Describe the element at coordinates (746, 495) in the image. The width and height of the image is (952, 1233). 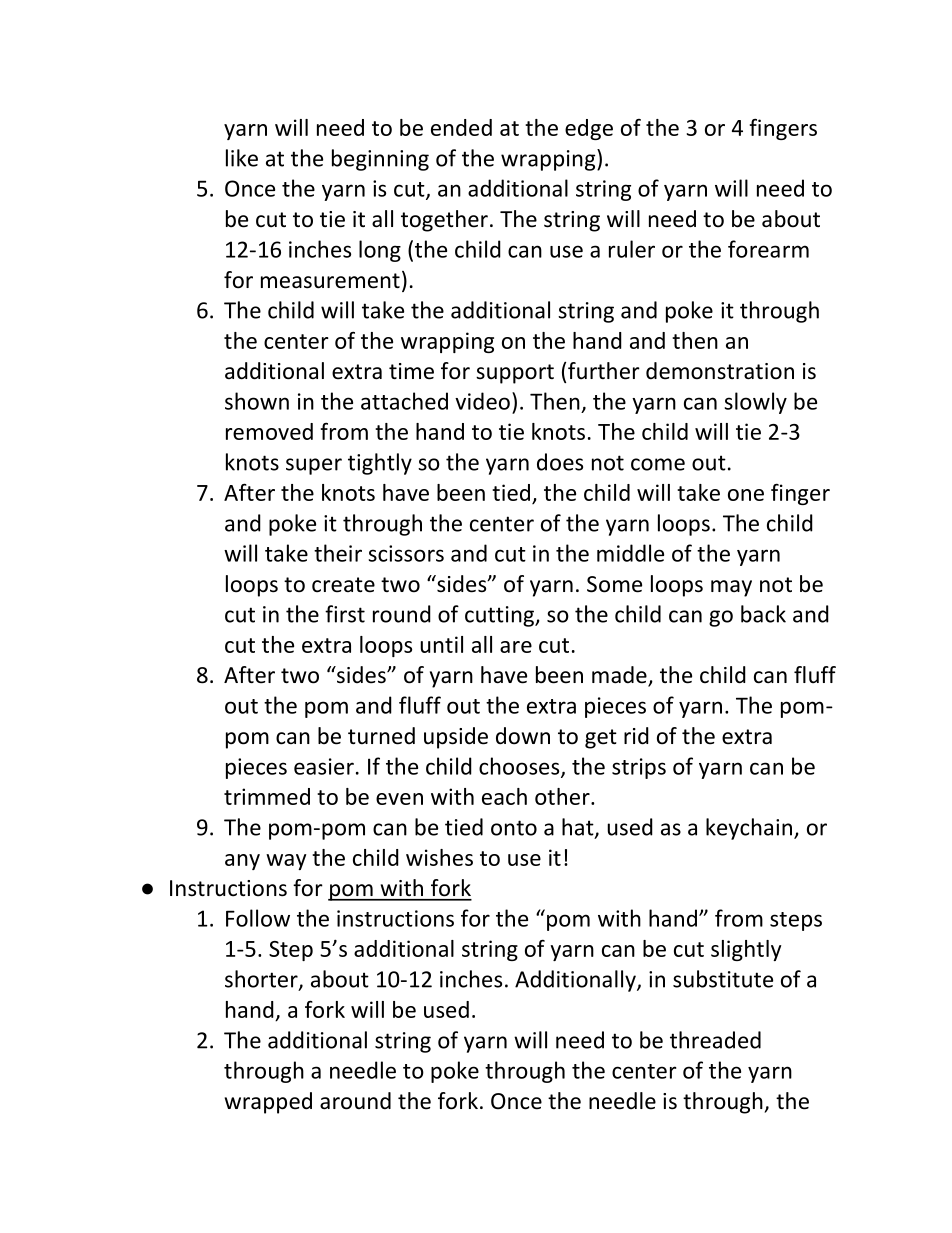
I see `one` at that location.
